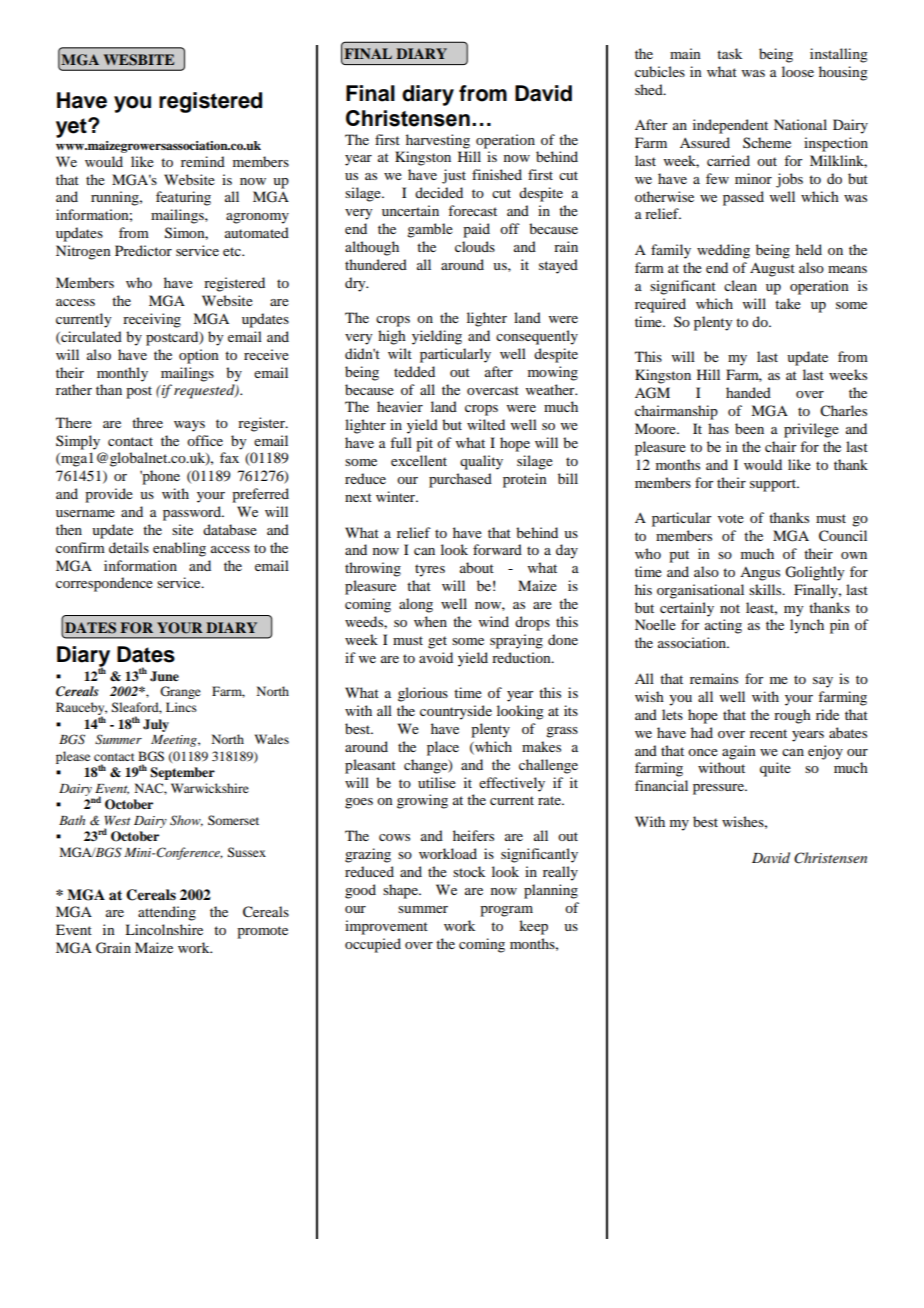  I want to click on attending, so click(167, 913).
